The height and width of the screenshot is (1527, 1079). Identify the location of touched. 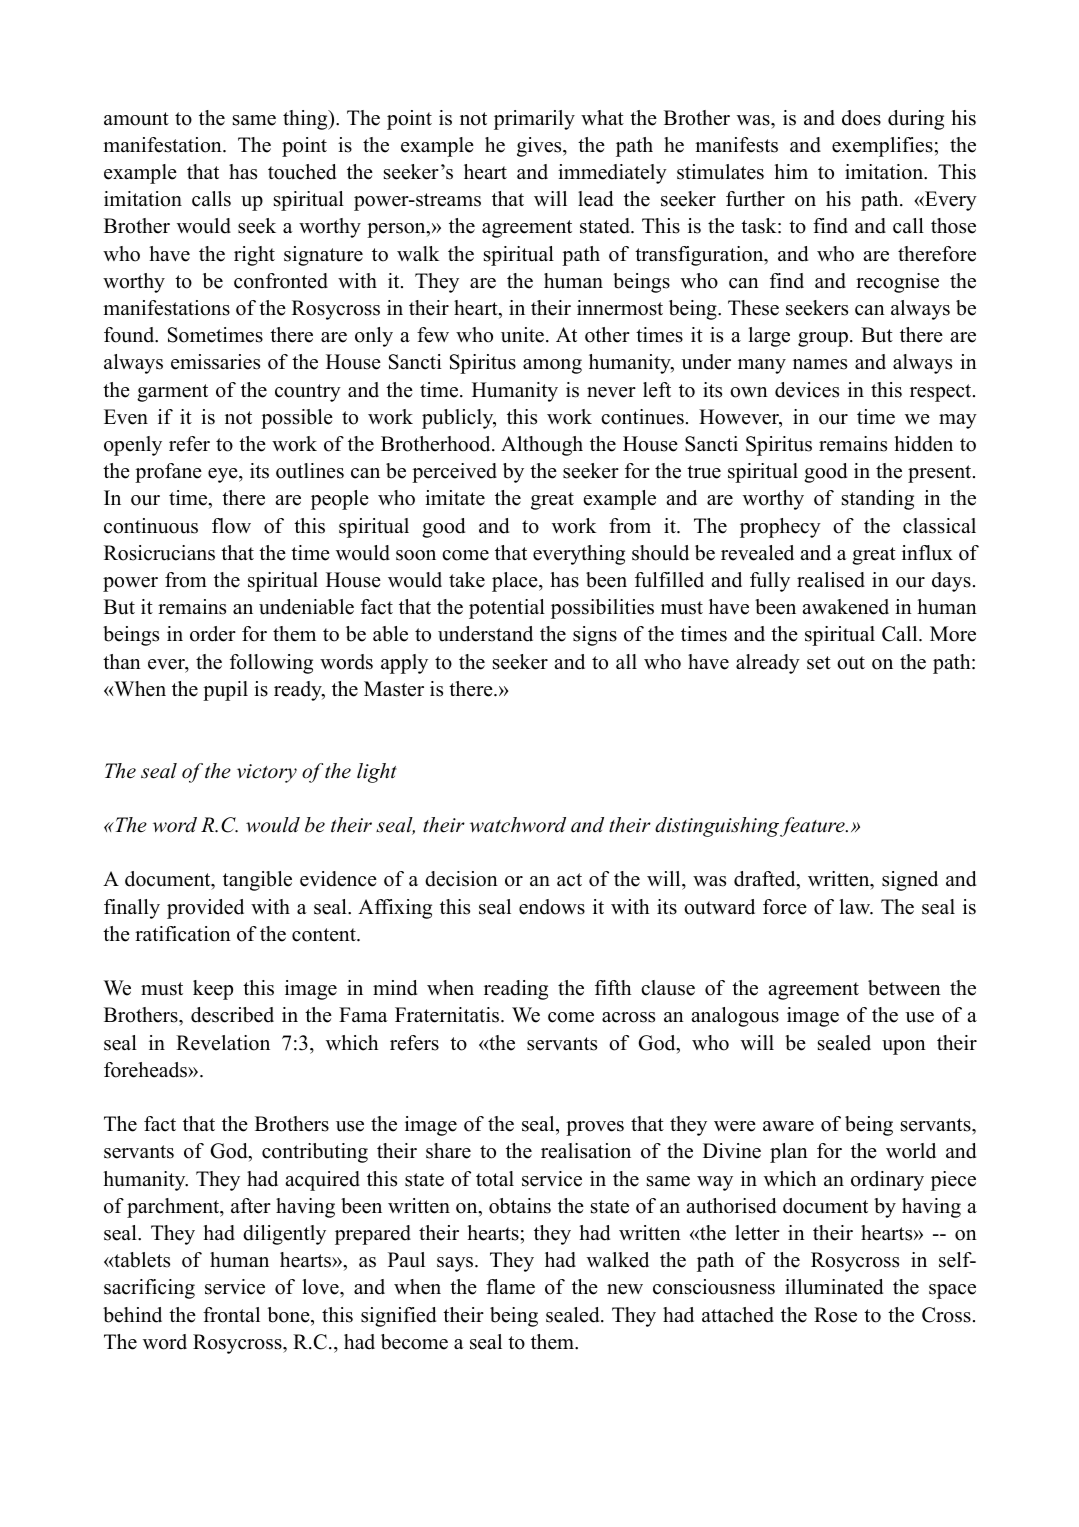
(302, 172).
